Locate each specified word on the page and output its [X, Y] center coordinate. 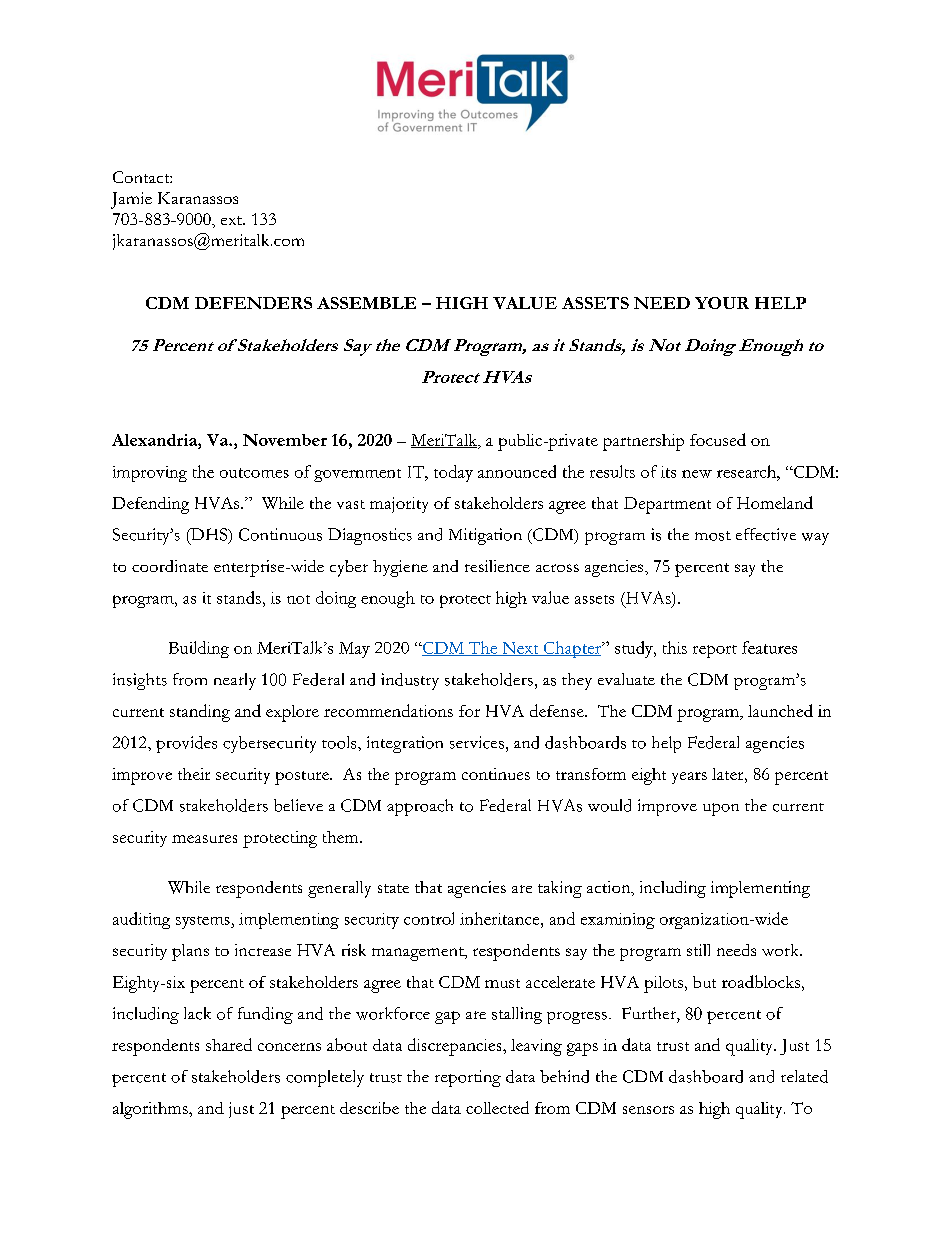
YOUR [722, 303]
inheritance [501, 918]
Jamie [131, 200]
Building [199, 649]
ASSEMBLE [366, 303]
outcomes [254, 473]
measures [204, 839]
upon [721, 809]
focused [718, 439]
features [769, 647]
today [453, 473]
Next [520, 649]
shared [229, 1044]
